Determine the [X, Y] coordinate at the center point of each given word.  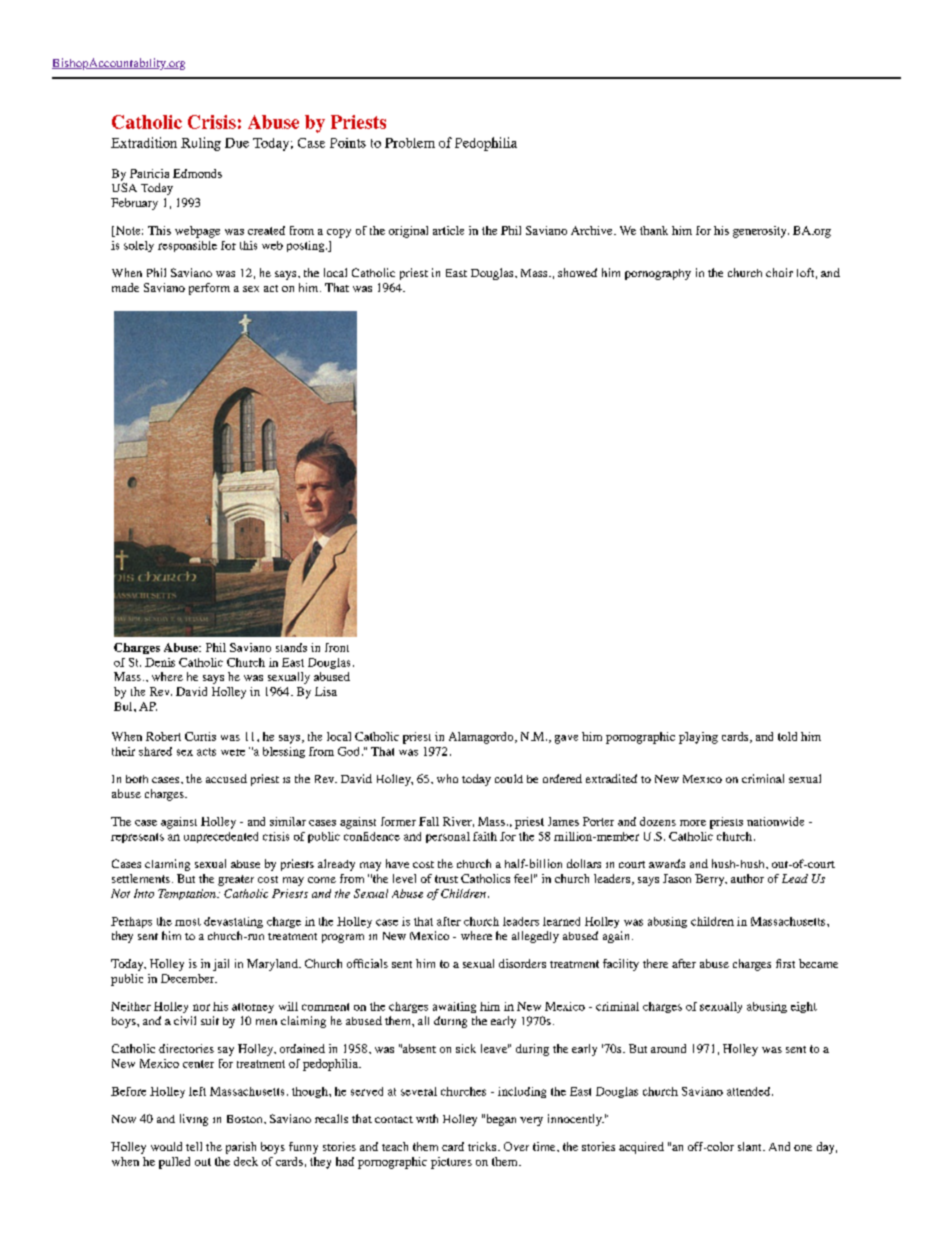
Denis [160, 662]
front [337, 647]
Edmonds [197, 173]
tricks [482, 1146]
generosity [761, 232]
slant [751, 1146]
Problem [410, 143]
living [194, 1120]
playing [698, 738]
